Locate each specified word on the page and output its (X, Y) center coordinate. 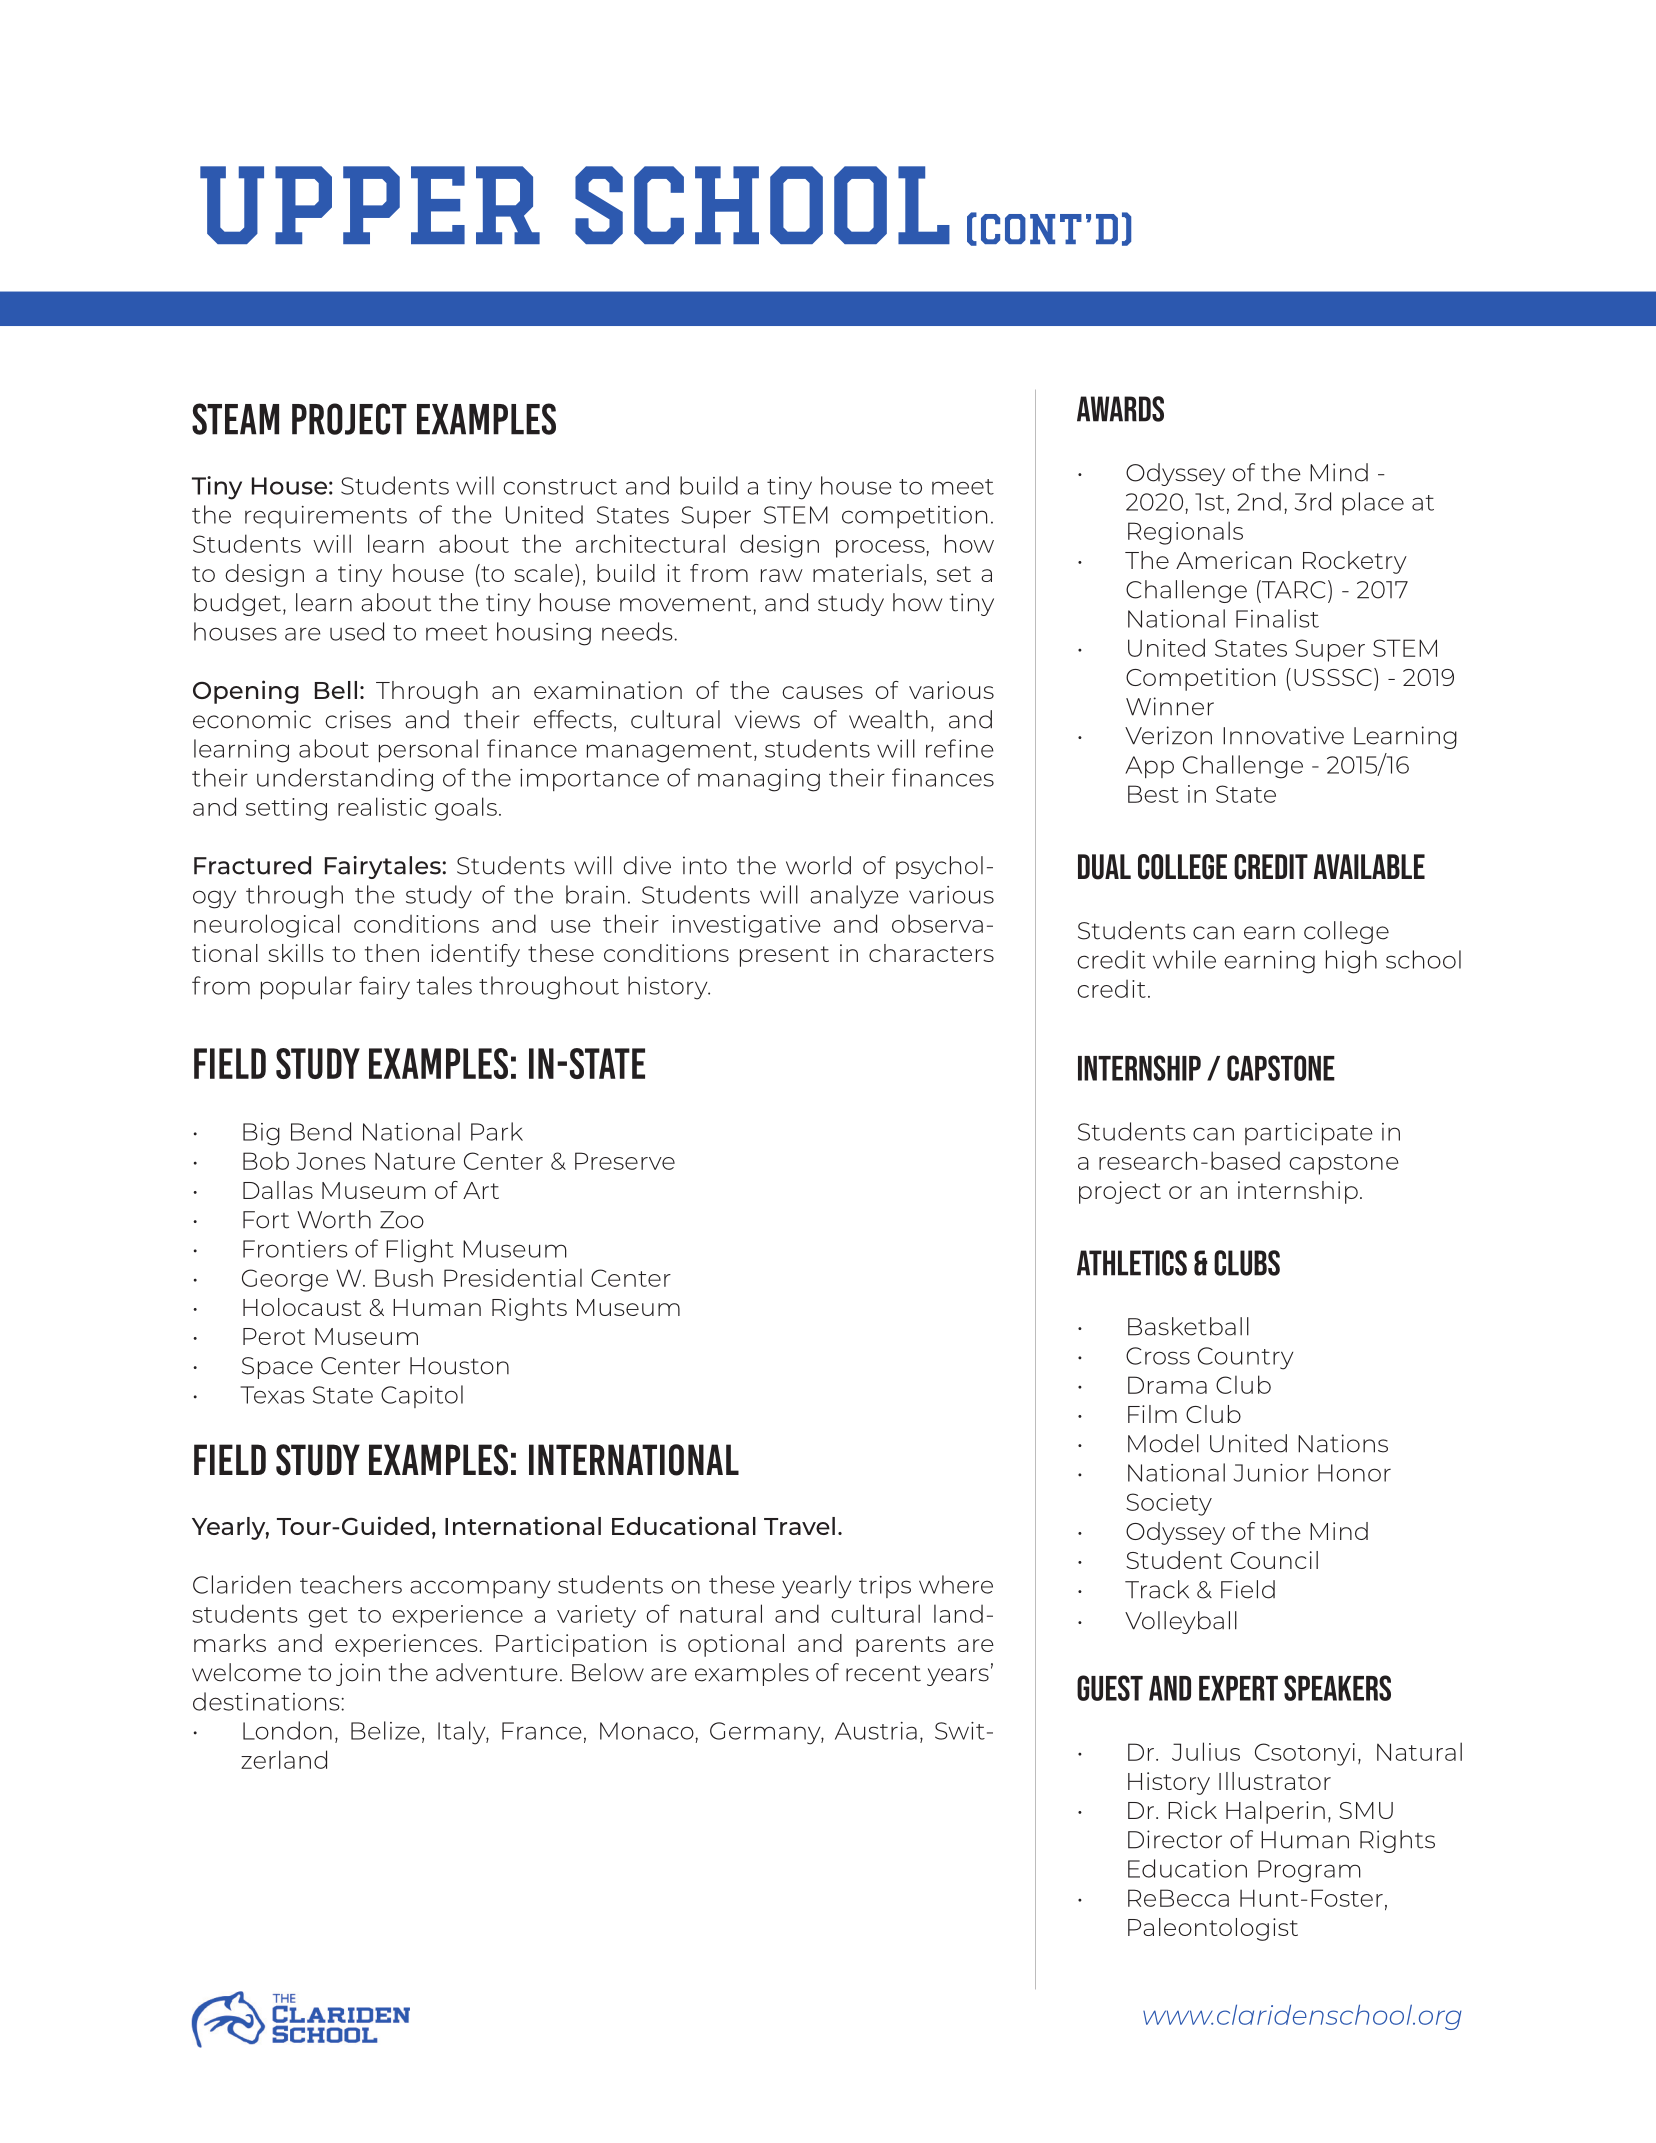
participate (1309, 1134)
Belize (385, 1730)
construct (560, 487)
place (1373, 503)
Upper (370, 205)
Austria (876, 1731)
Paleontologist (1213, 1929)
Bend (321, 1131)
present (784, 956)
